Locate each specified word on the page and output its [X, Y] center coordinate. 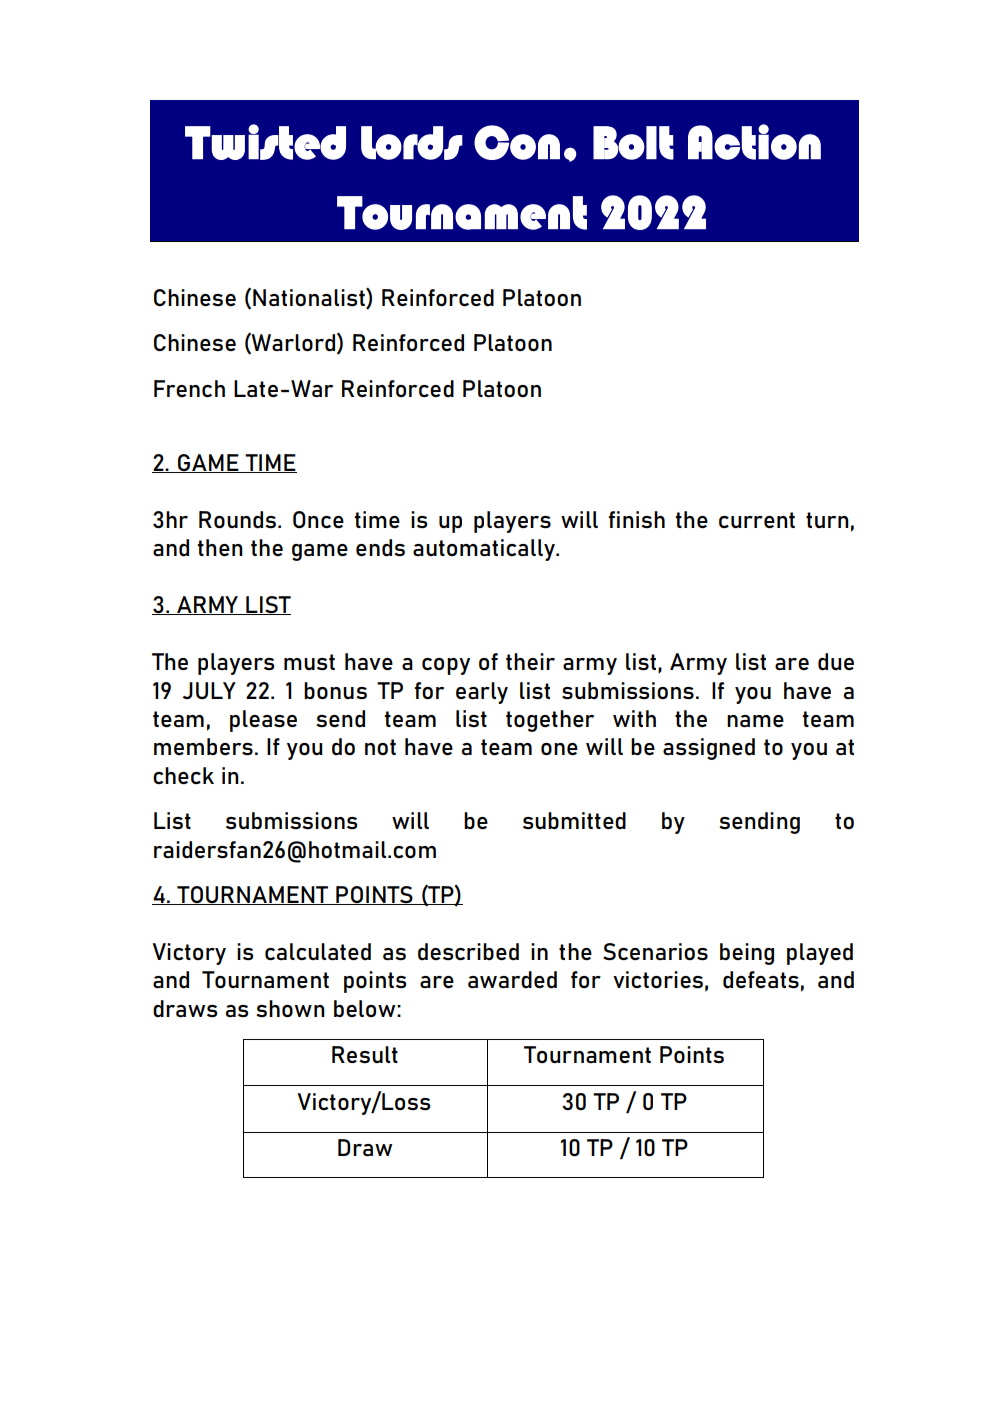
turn [827, 520]
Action [754, 142]
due [836, 662]
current [757, 520]
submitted [574, 821]
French [189, 388]
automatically [485, 550]
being [747, 954]
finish [636, 519]
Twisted [265, 142]
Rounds [237, 520]
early [482, 693]
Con [517, 142]
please [263, 721]
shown [290, 1008]
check [183, 775]
